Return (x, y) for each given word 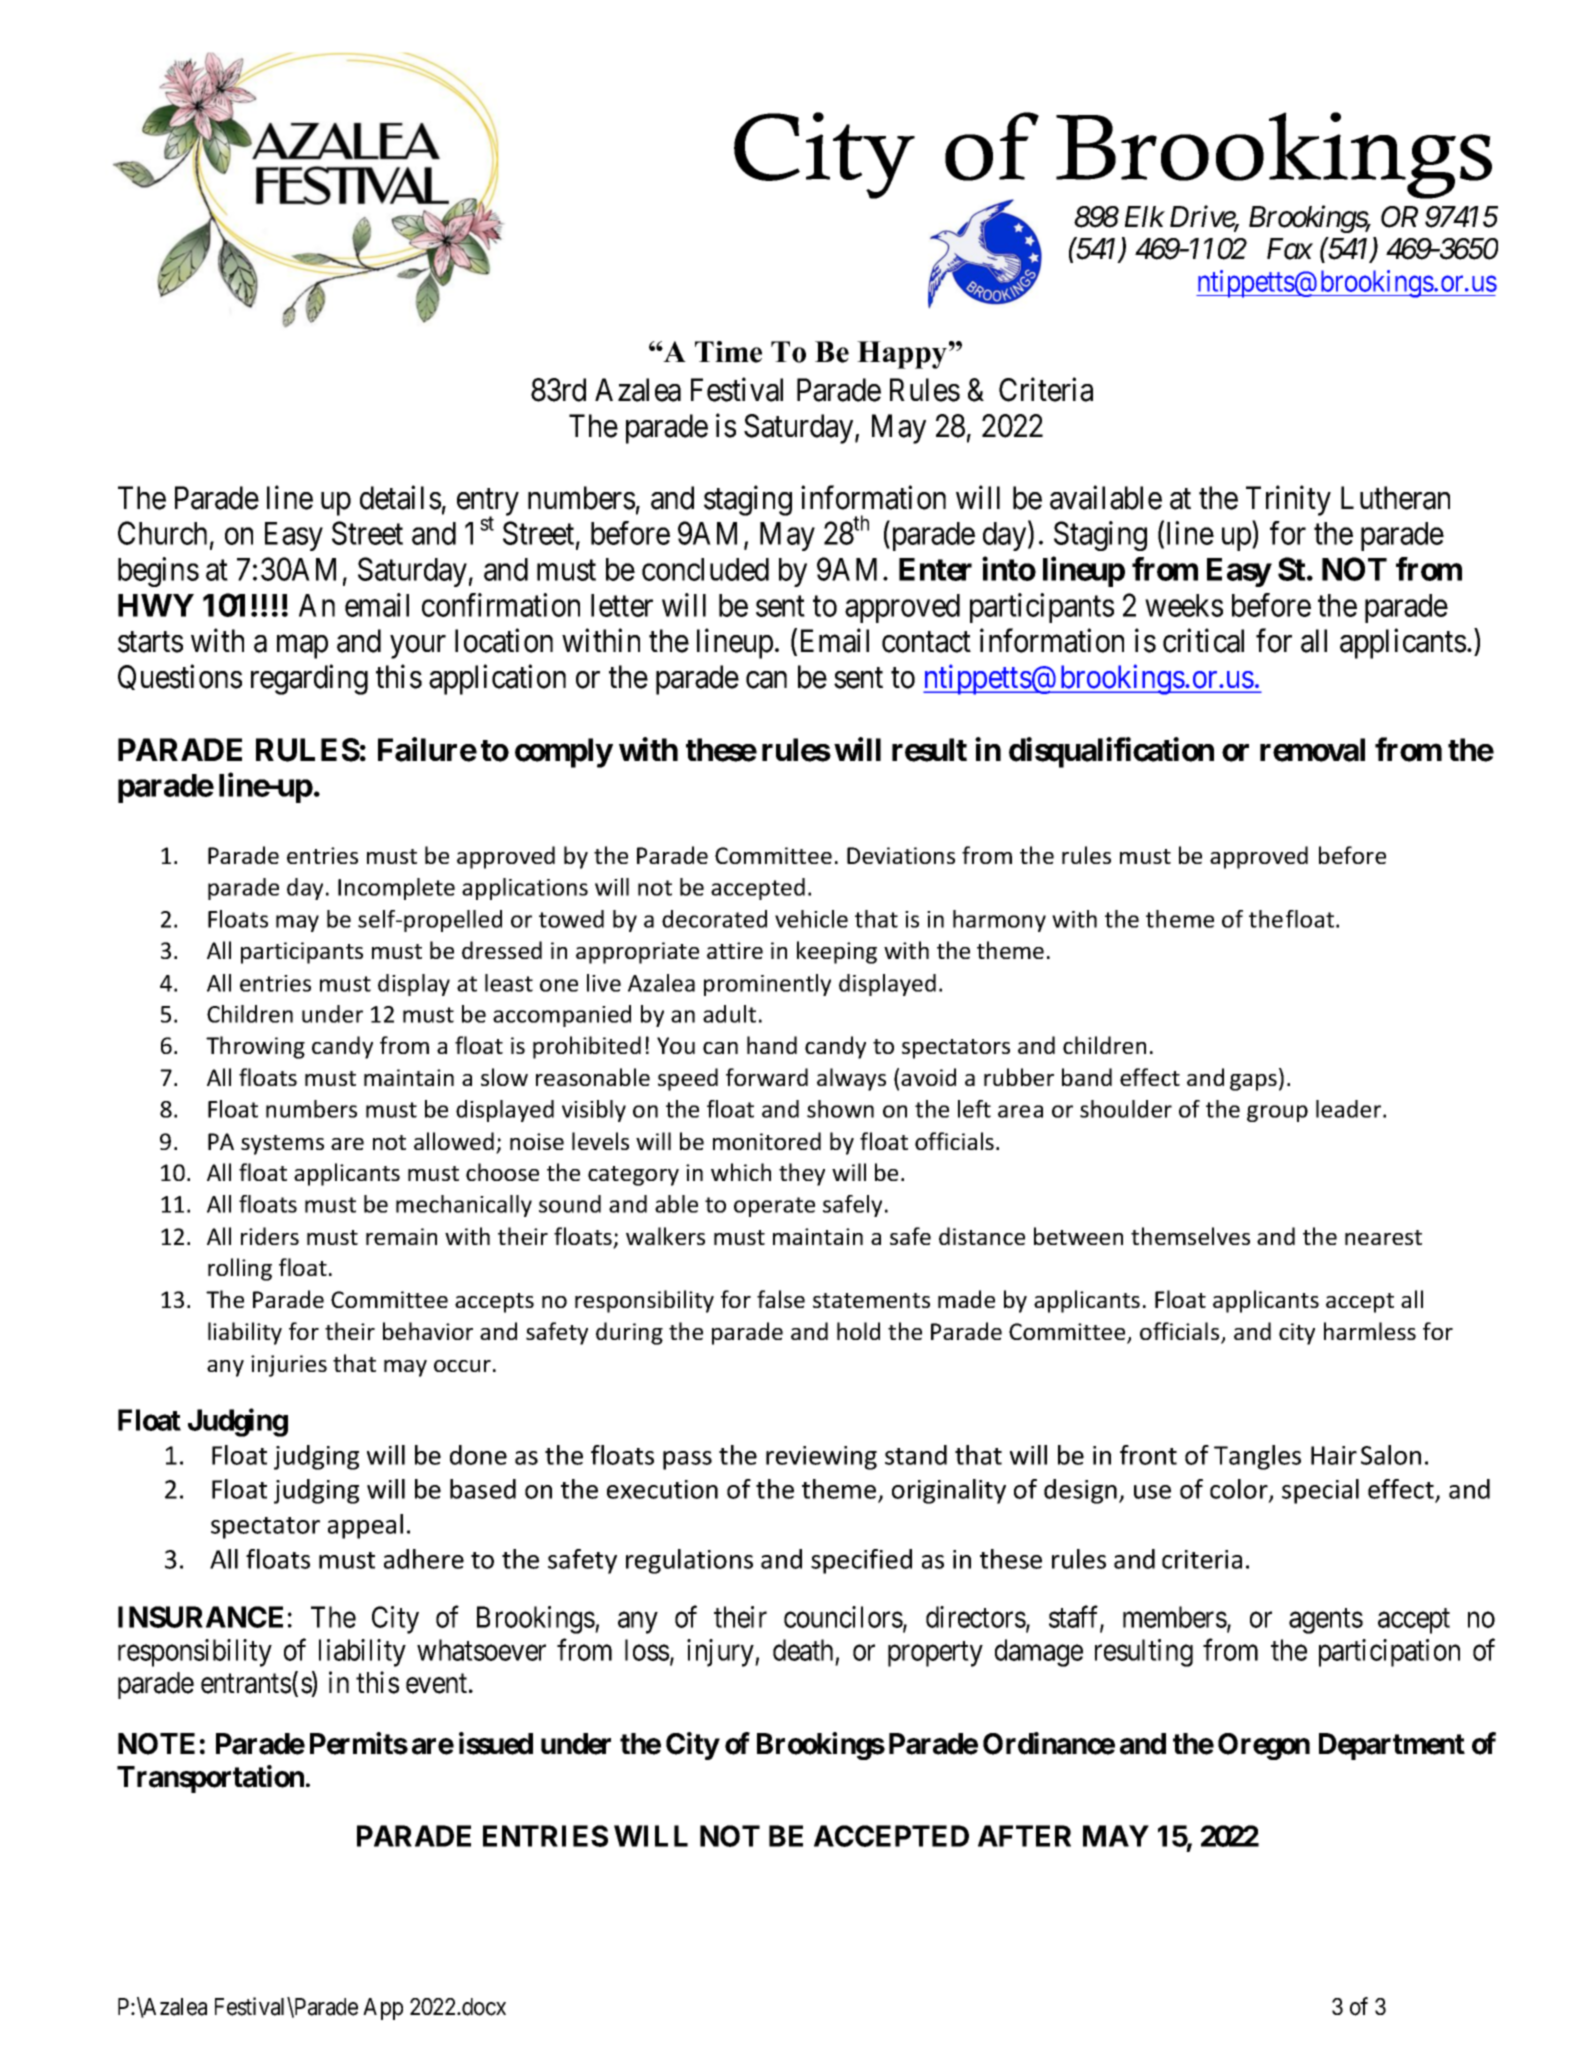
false (781, 1299)
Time (728, 352)
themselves (1190, 1236)
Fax (1290, 249)
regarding (309, 680)
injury (721, 1653)
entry (488, 503)
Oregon (1264, 1746)
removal (1312, 750)
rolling (240, 1269)
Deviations (901, 855)
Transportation (210, 1779)
